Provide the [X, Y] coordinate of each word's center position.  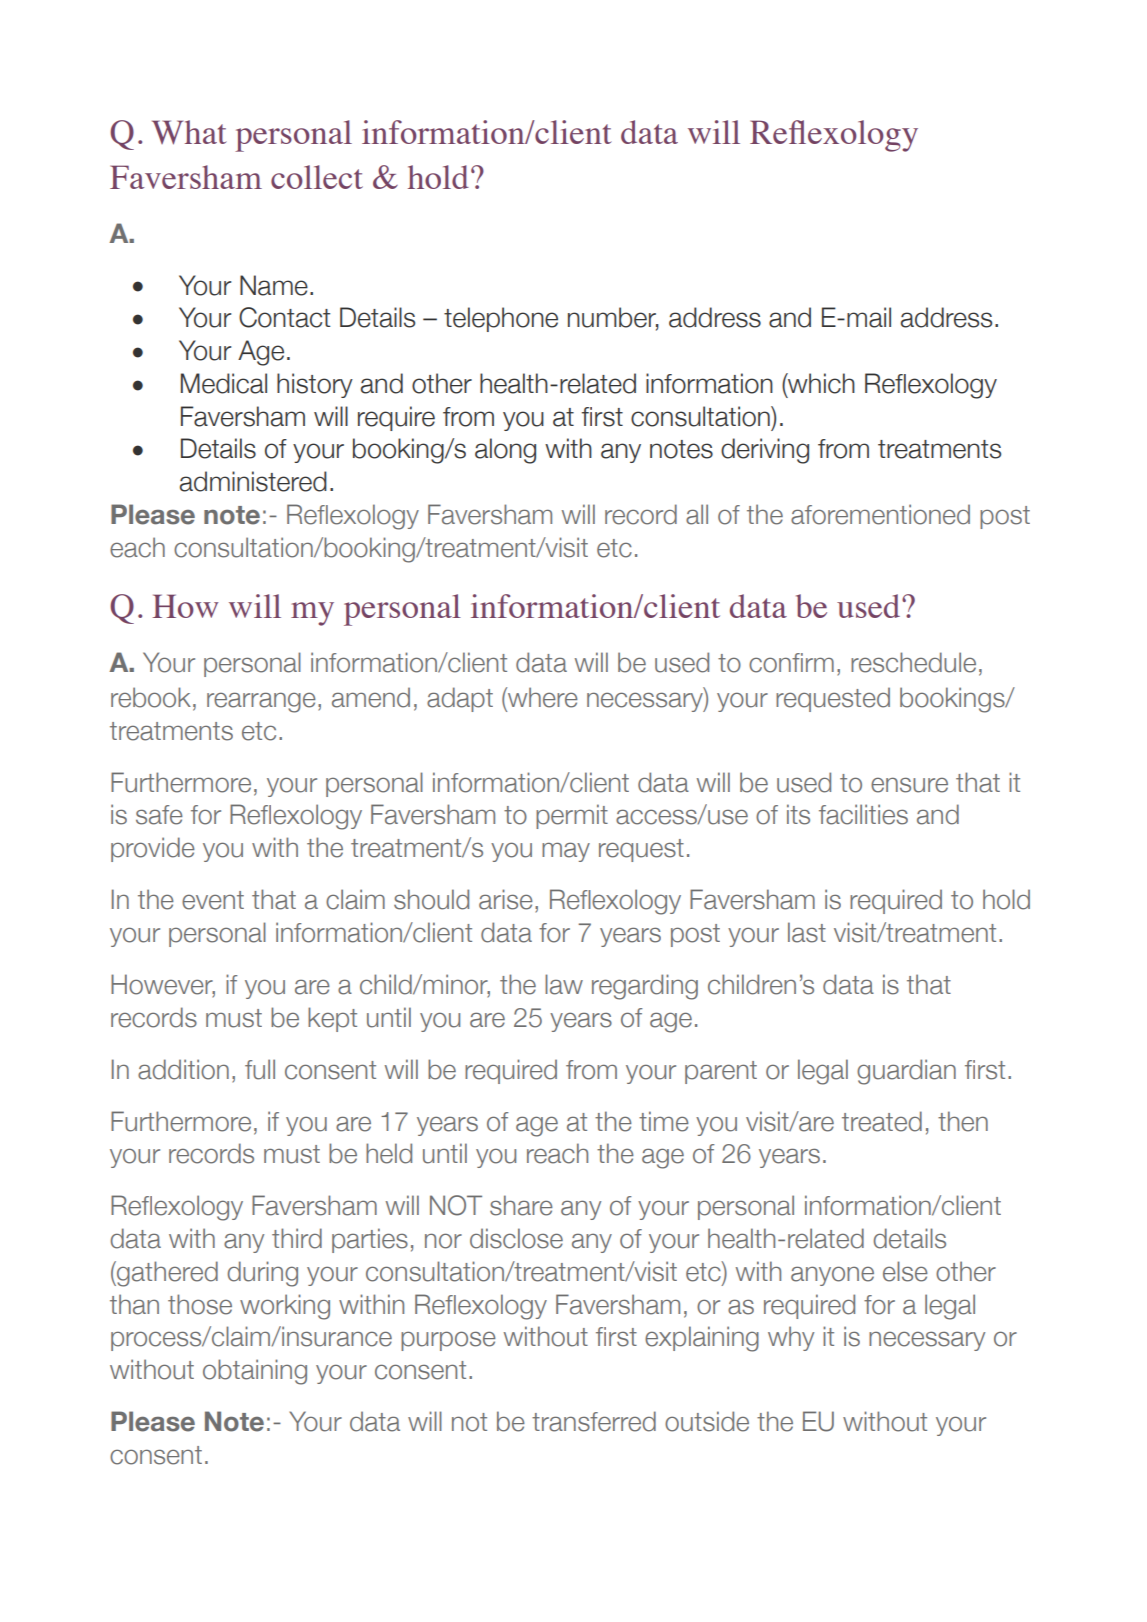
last [807, 932]
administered [253, 481]
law [564, 984]
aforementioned [880, 514]
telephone [501, 319]
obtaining [255, 1372]
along [505, 451]
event [213, 900]
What [189, 132]
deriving [765, 451]
